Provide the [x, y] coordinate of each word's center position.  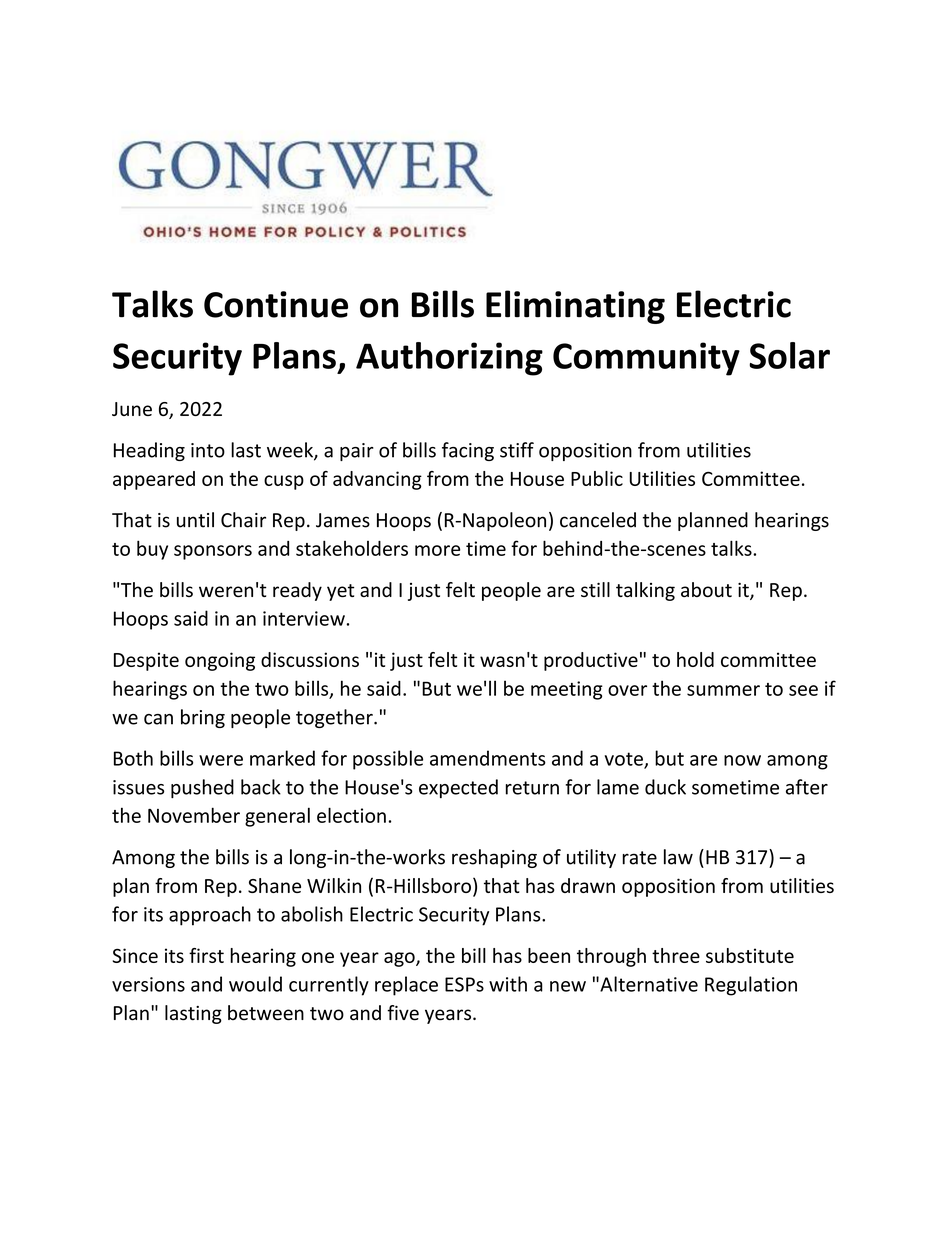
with [508, 984]
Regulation [751, 986]
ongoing [220, 661]
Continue [276, 304]
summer [723, 690]
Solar [789, 355]
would [255, 984]
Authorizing [449, 359]
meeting [567, 690]
